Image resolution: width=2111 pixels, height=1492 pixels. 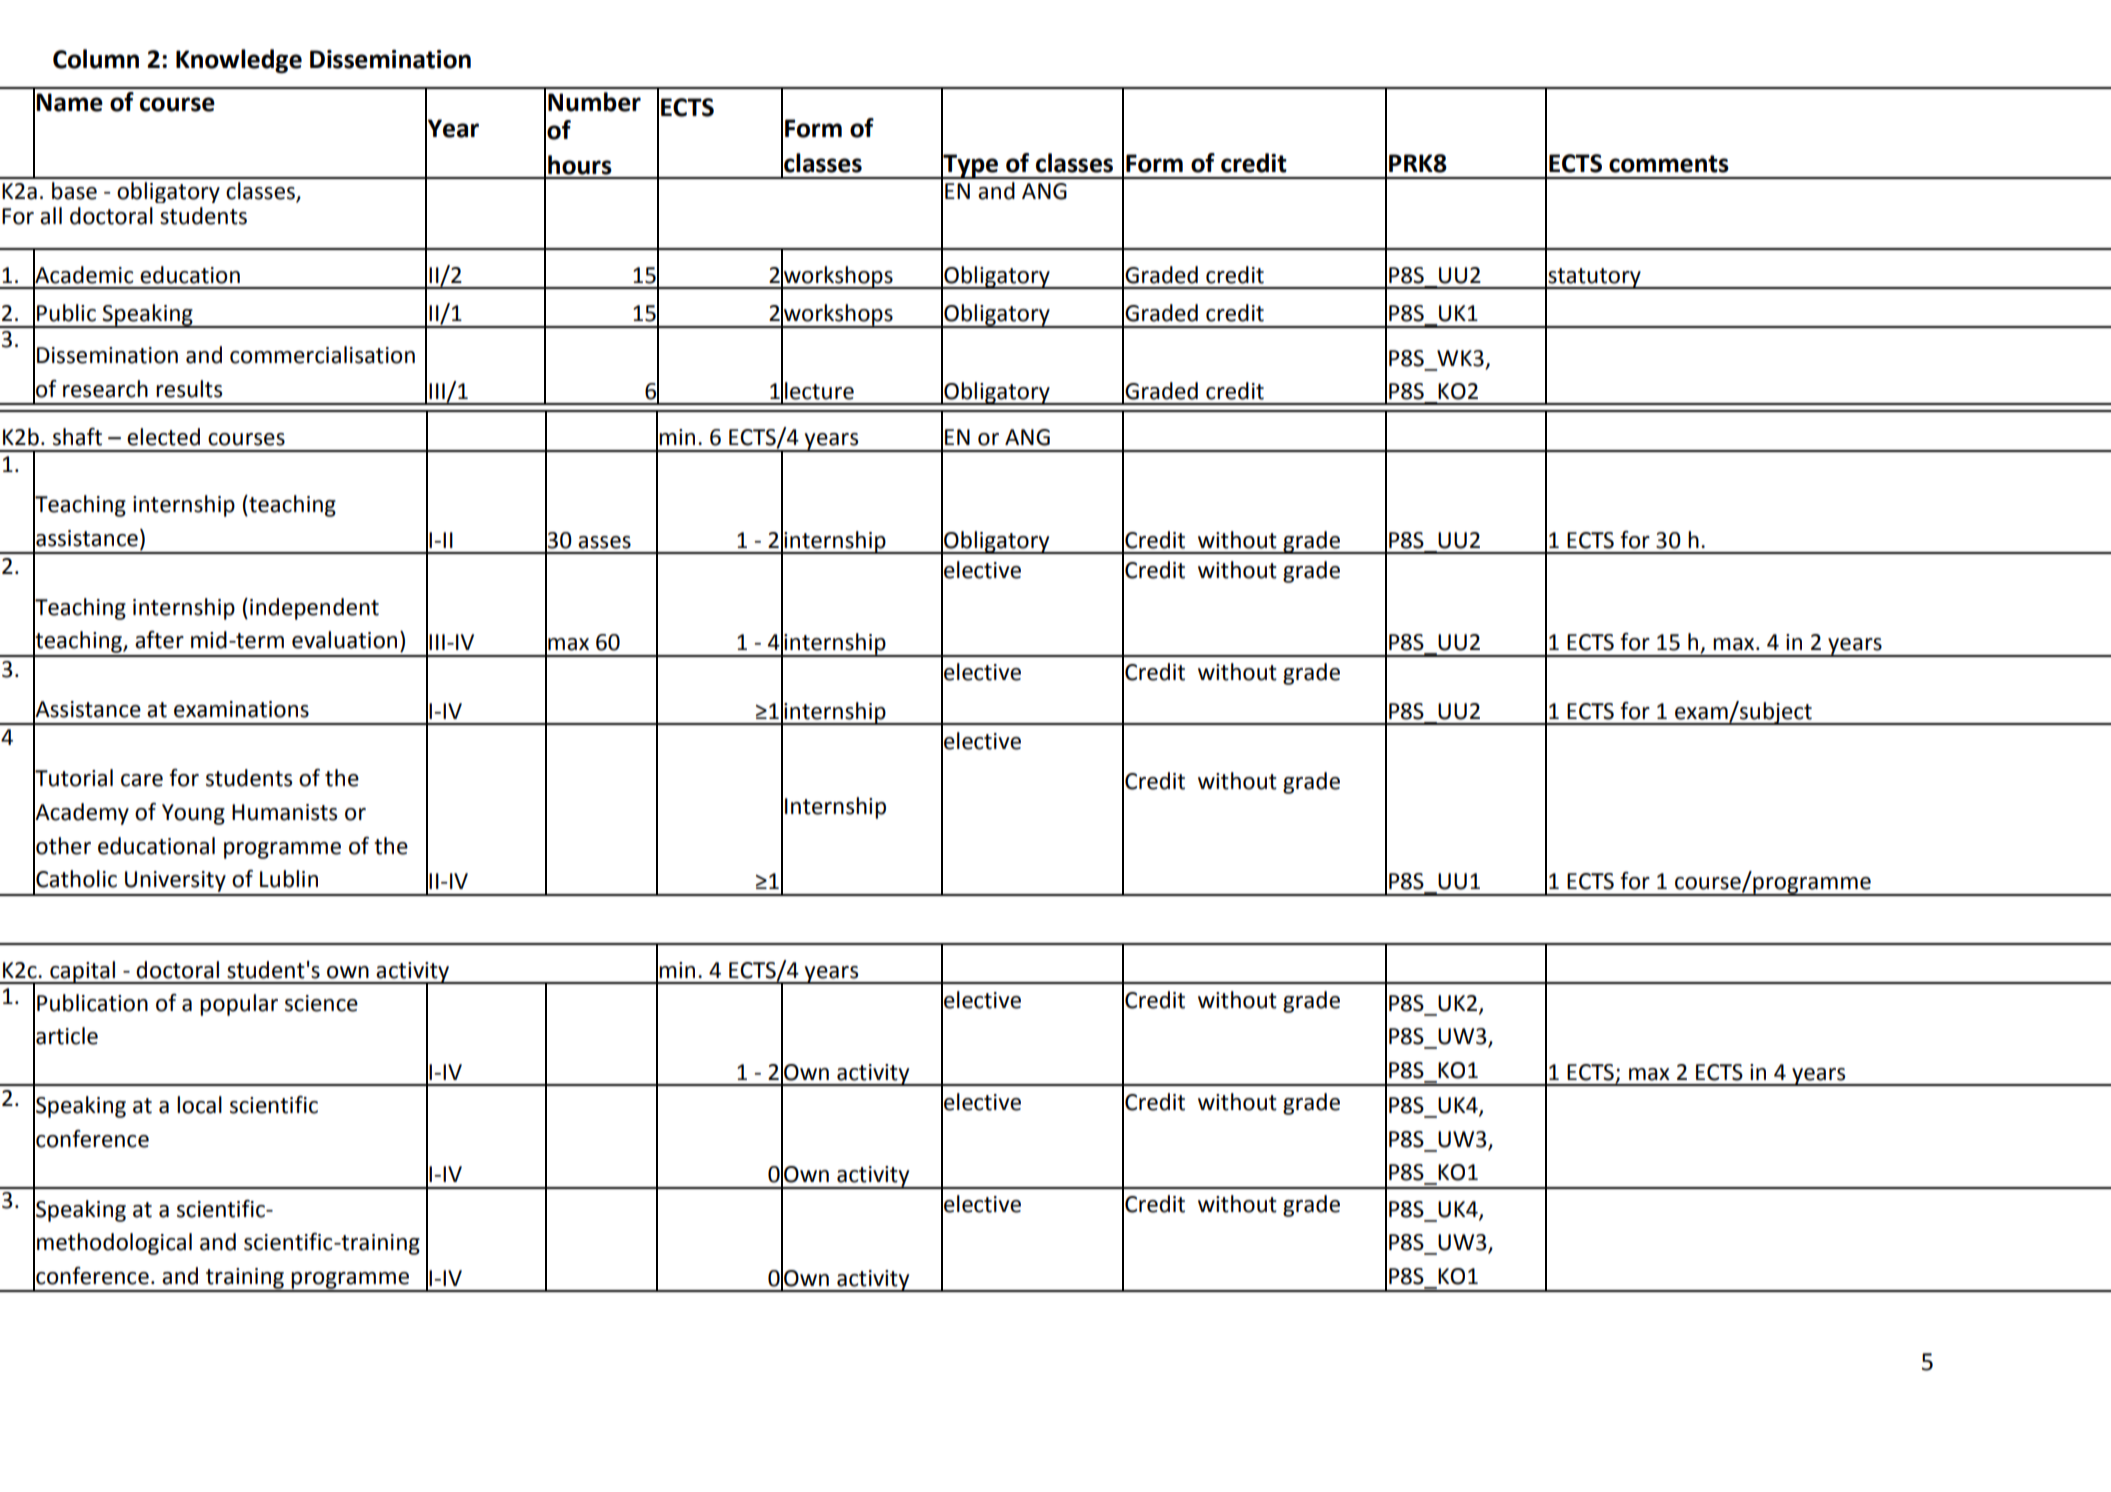 What do you see at coordinates (1669, 164) in the image?
I see `comments` at bounding box center [1669, 164].
